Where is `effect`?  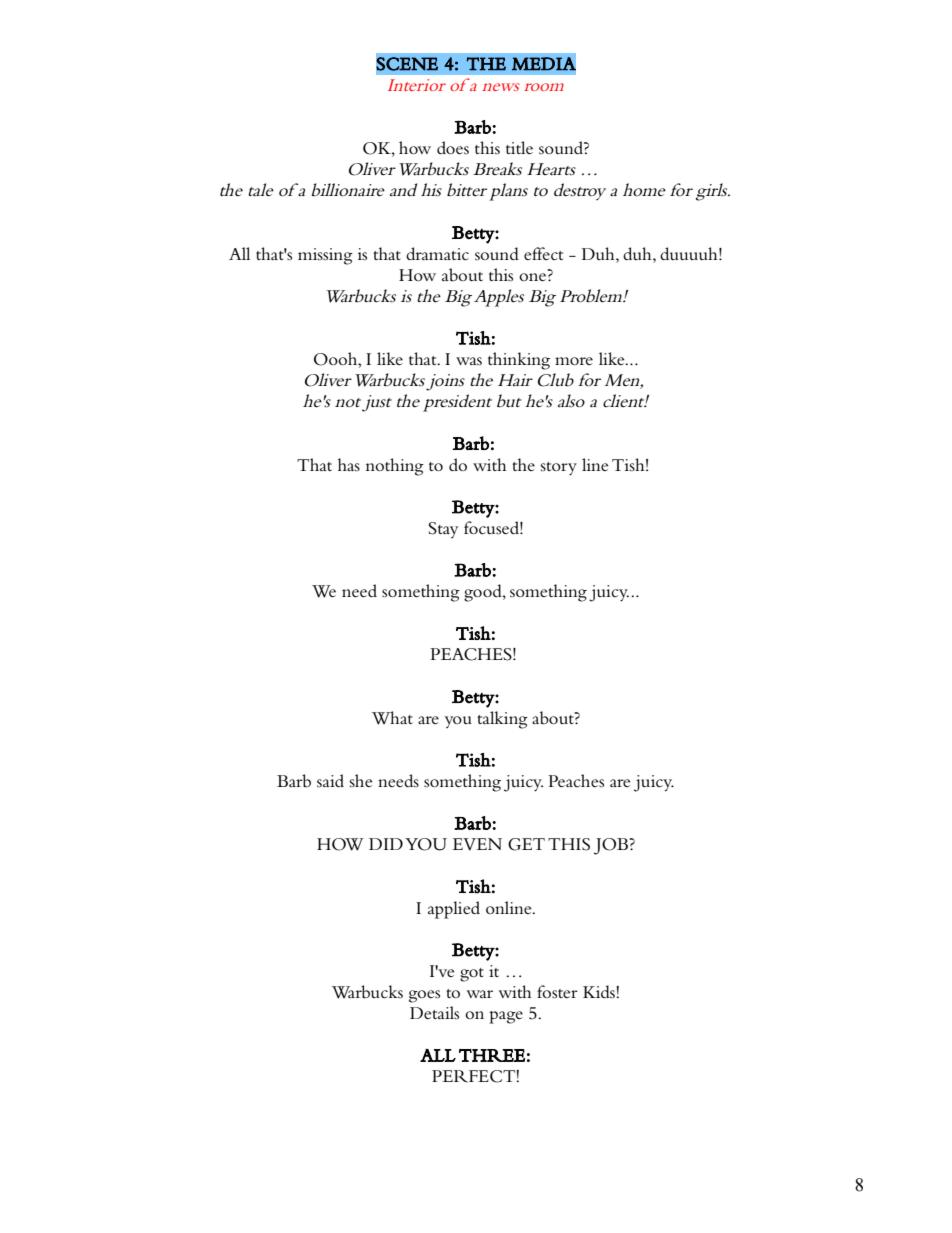
effect is located at coordinates (543, 254).
